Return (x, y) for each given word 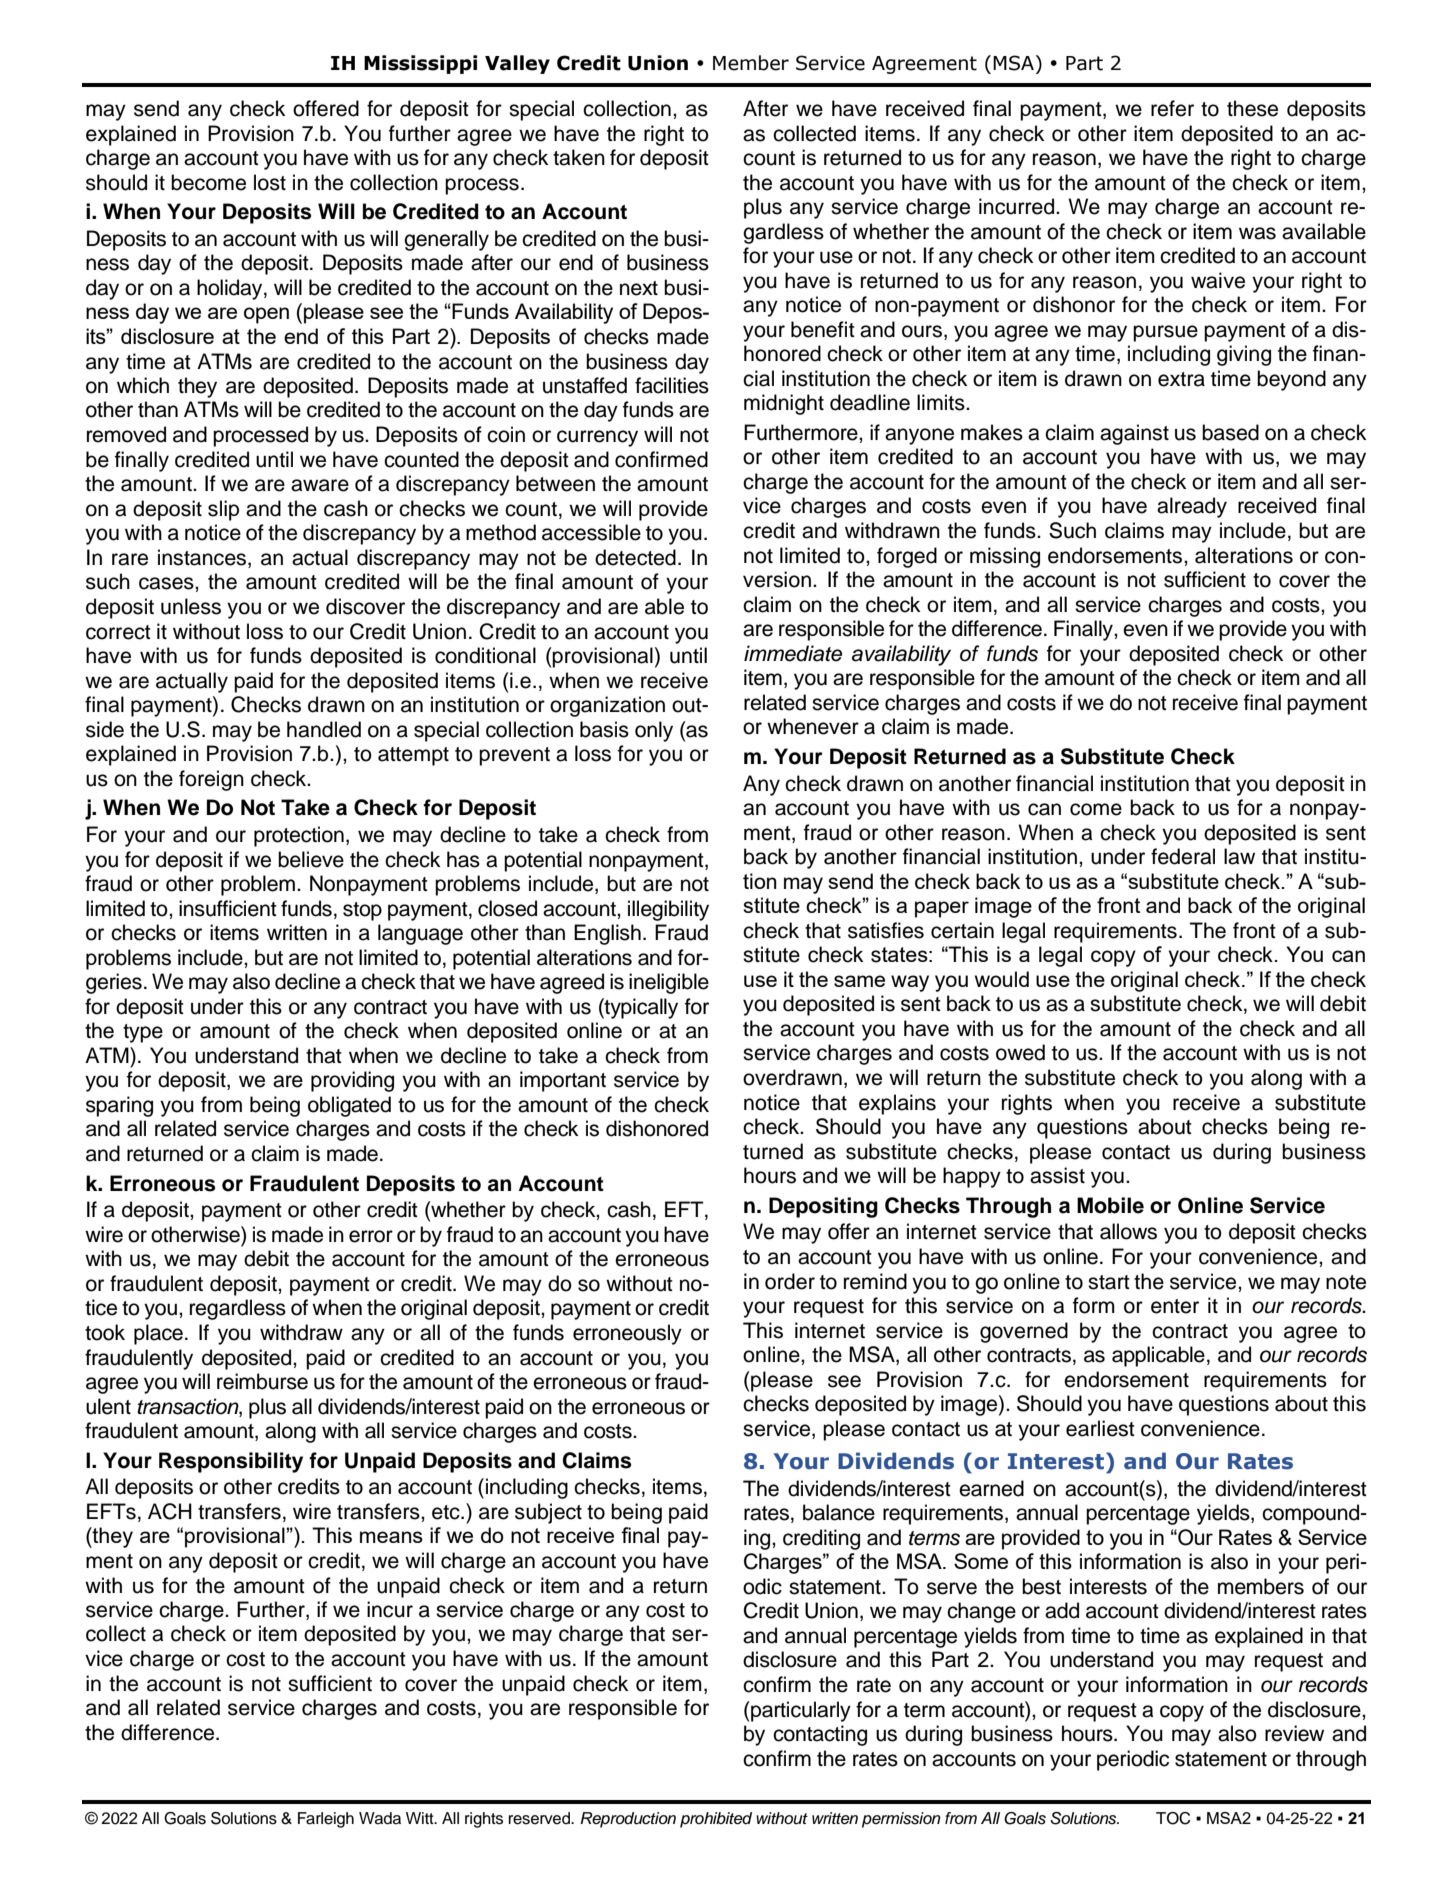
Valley (517, 64)
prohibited (716, 1820)
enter (1175, 1306)
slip (223, 510)
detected (635, 557)
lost (270, 182)
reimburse (262, 1381)
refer (1172, 108)
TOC (1173, 1818)
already (1192, 507)
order (790, 1281)
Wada (380, 1818)
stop (362, 911)
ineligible (669, 983)
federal (1183, 856)
